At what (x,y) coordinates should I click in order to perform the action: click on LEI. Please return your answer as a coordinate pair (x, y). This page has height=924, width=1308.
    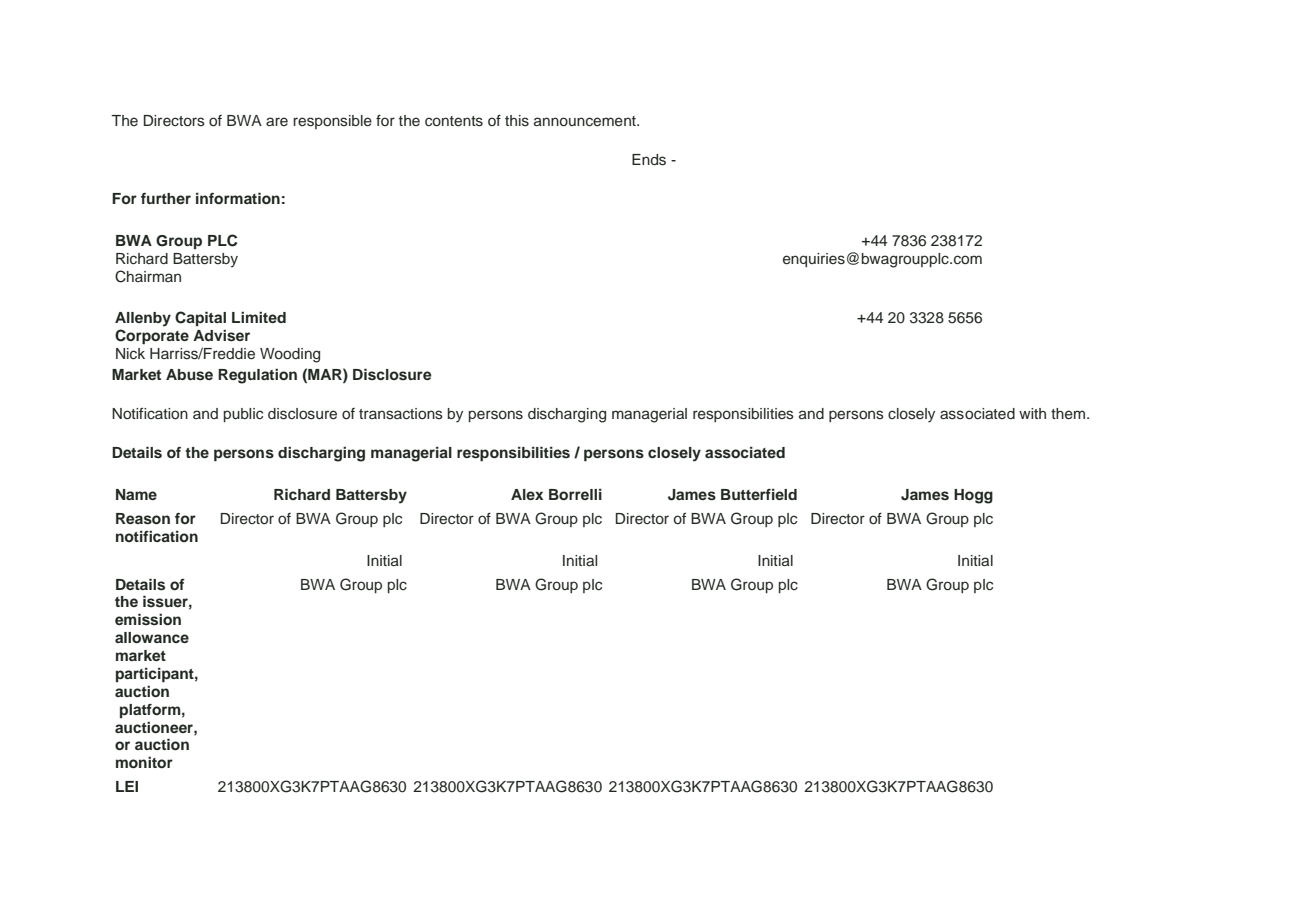
    Looking at the image, I should click on (127, 786).
